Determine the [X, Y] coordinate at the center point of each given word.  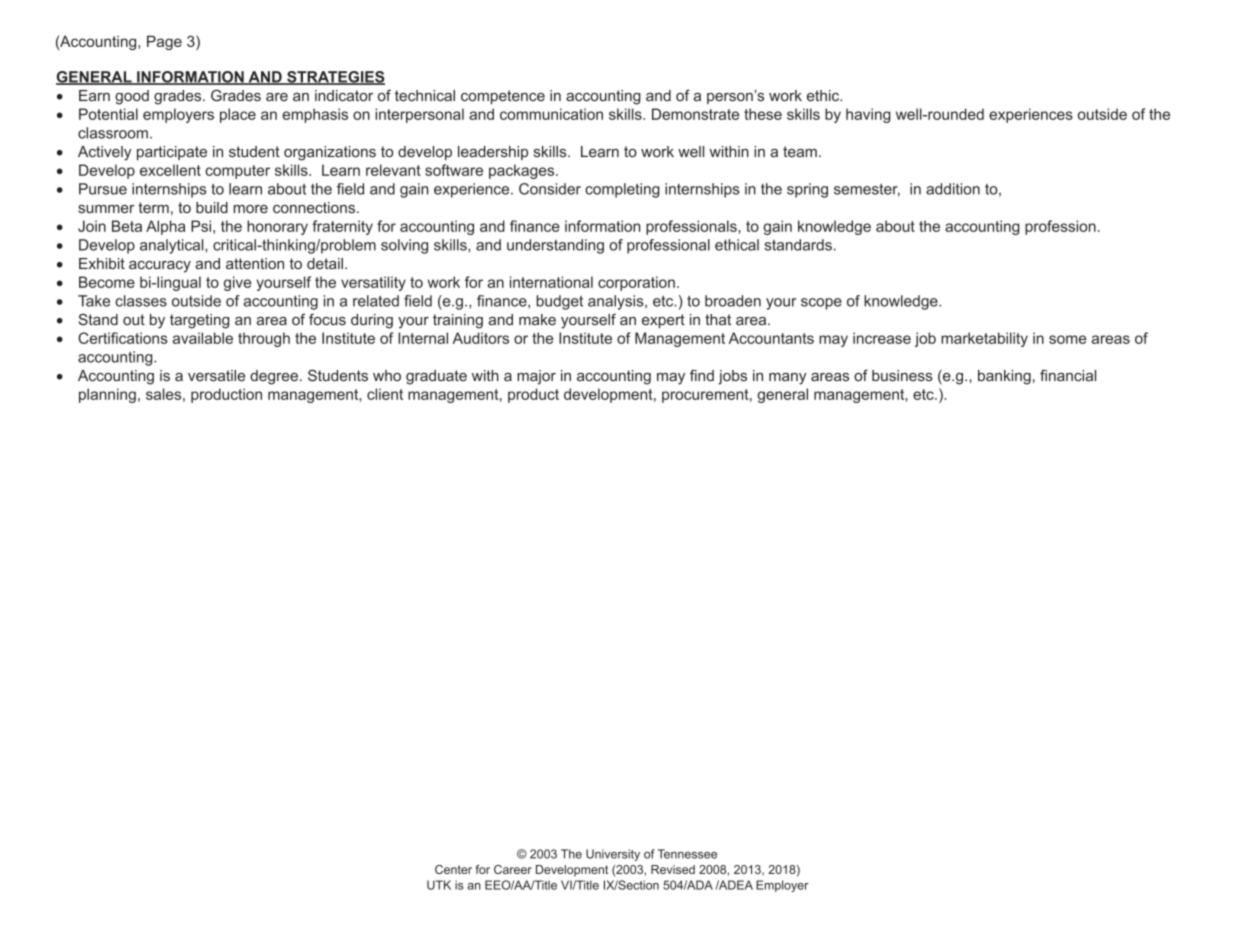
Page [164, 42]
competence [503, 97]
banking [1004, 377]
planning [107, 395]
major [536, 377]
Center [453, 869]
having [868, 115]
